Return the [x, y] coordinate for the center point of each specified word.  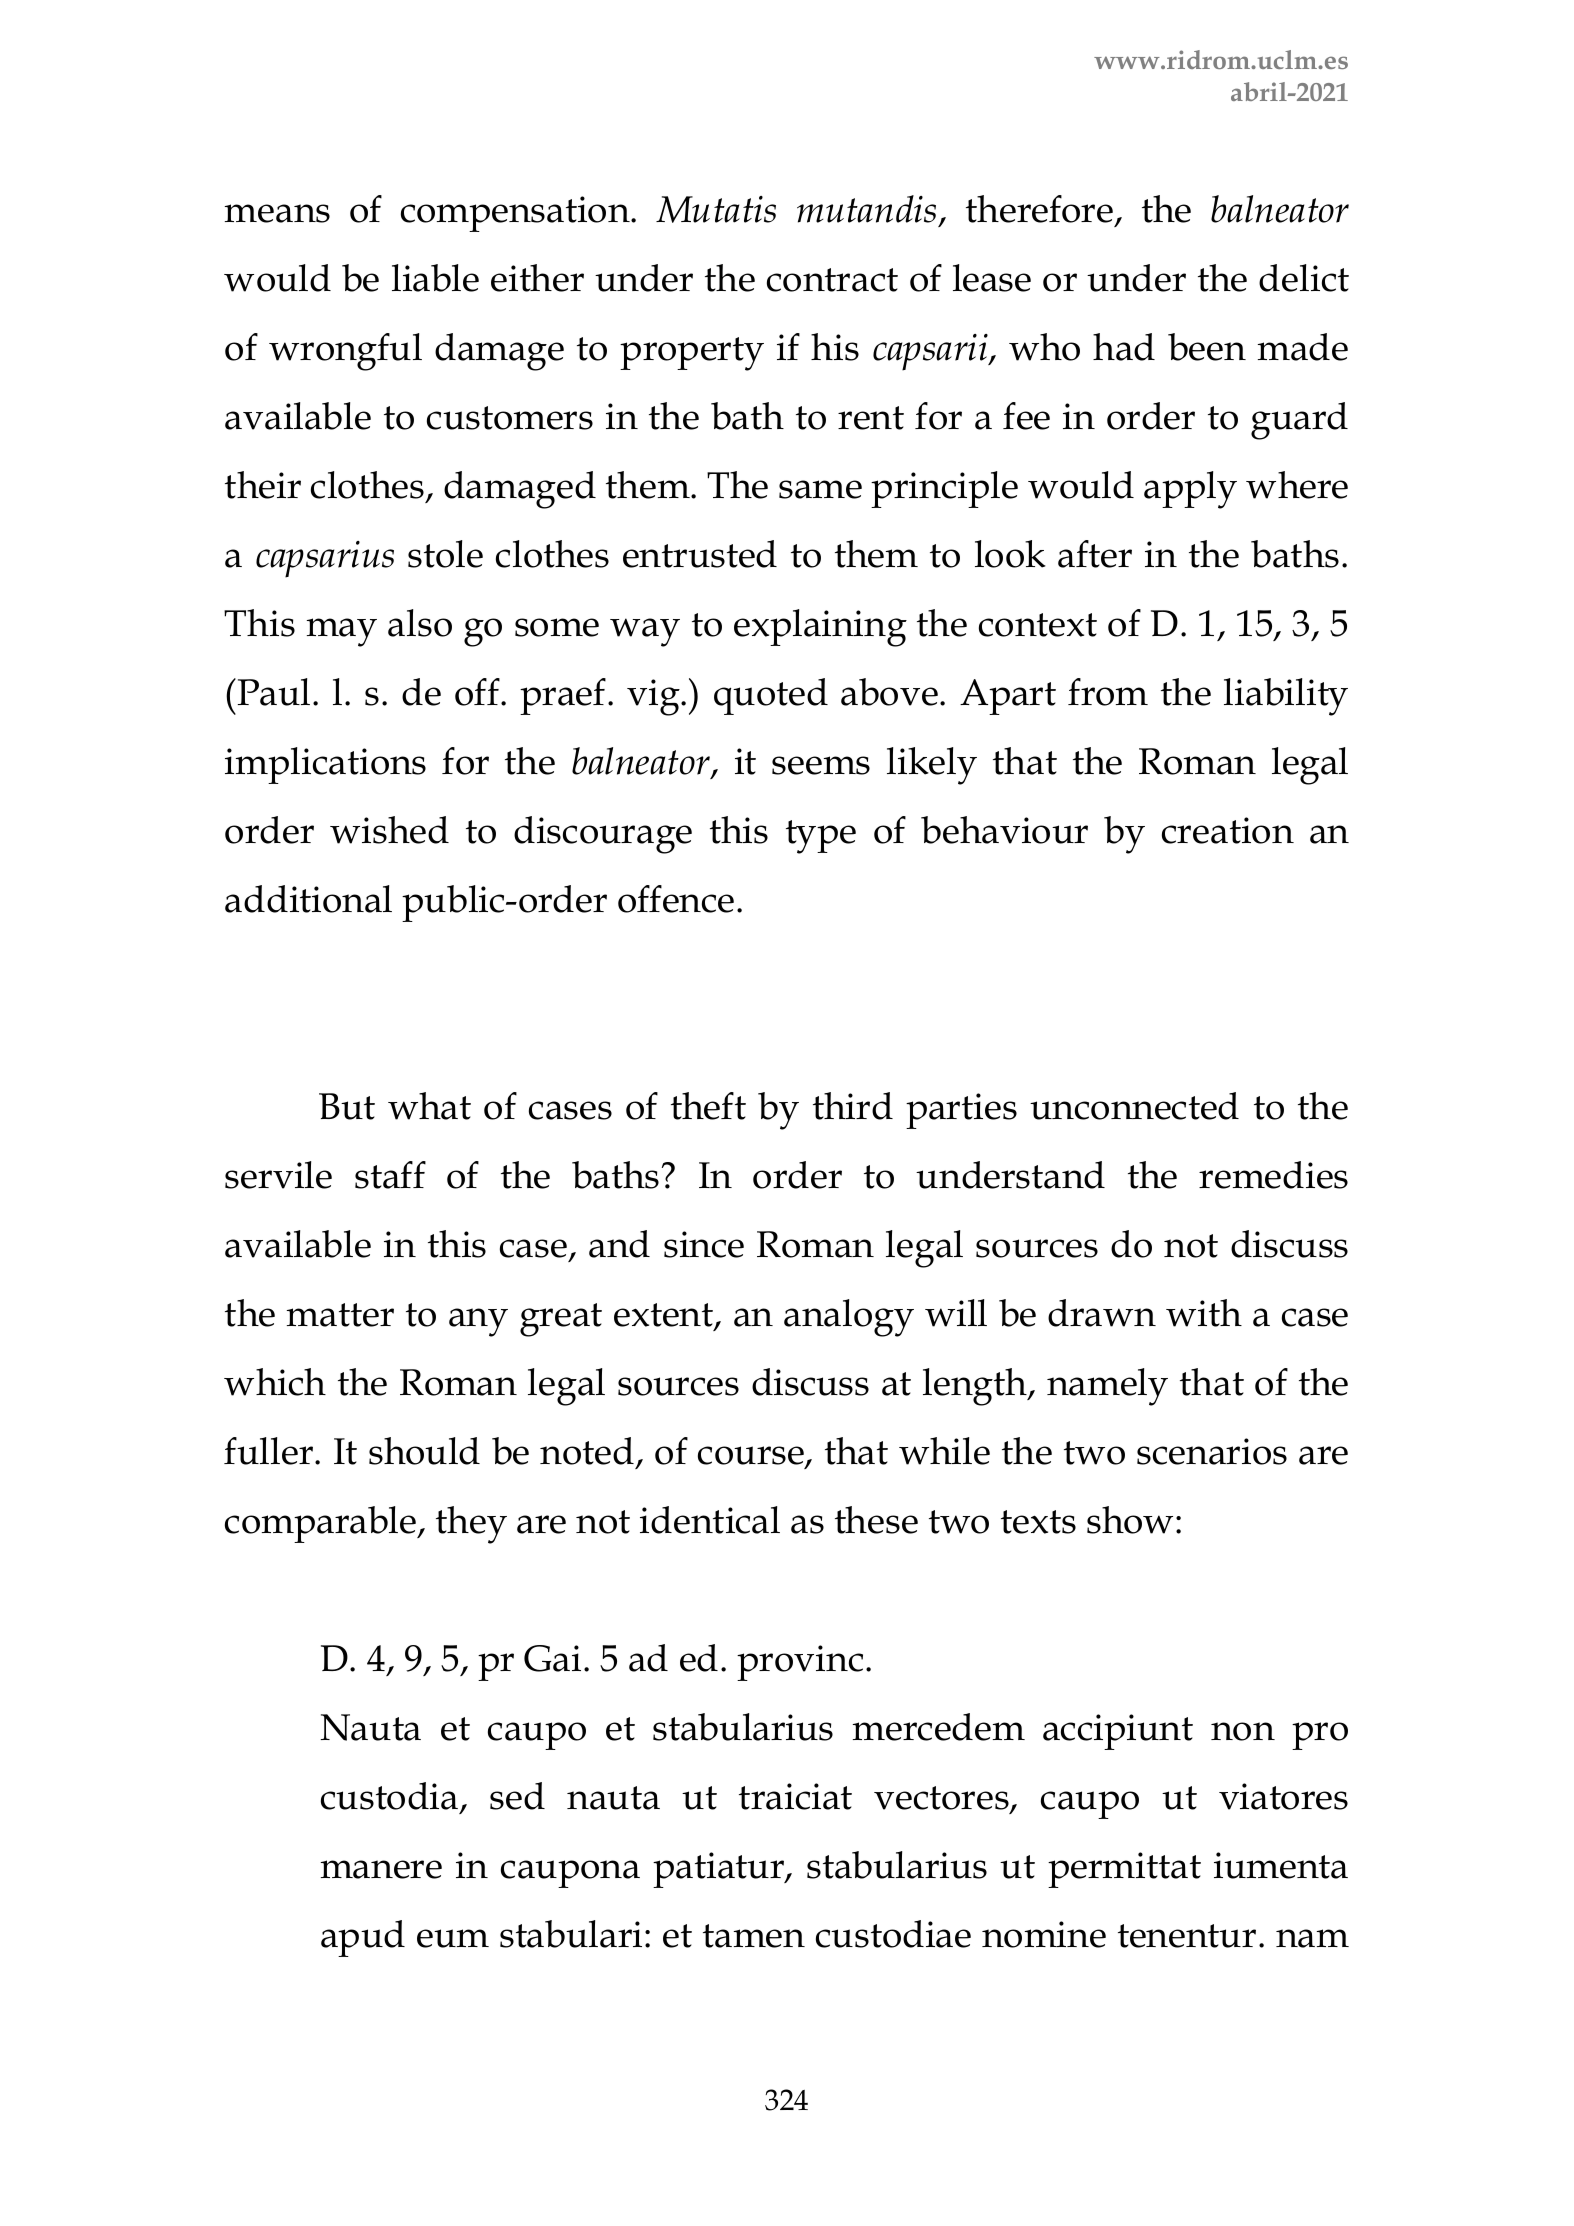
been [1207, 347]
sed [517, 1796]
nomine [1044, 1934]
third [853, 1106]
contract [832, 280]
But [347, 1106]
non [1243, 1731]
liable [435, 278]
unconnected [1134, 1106]
